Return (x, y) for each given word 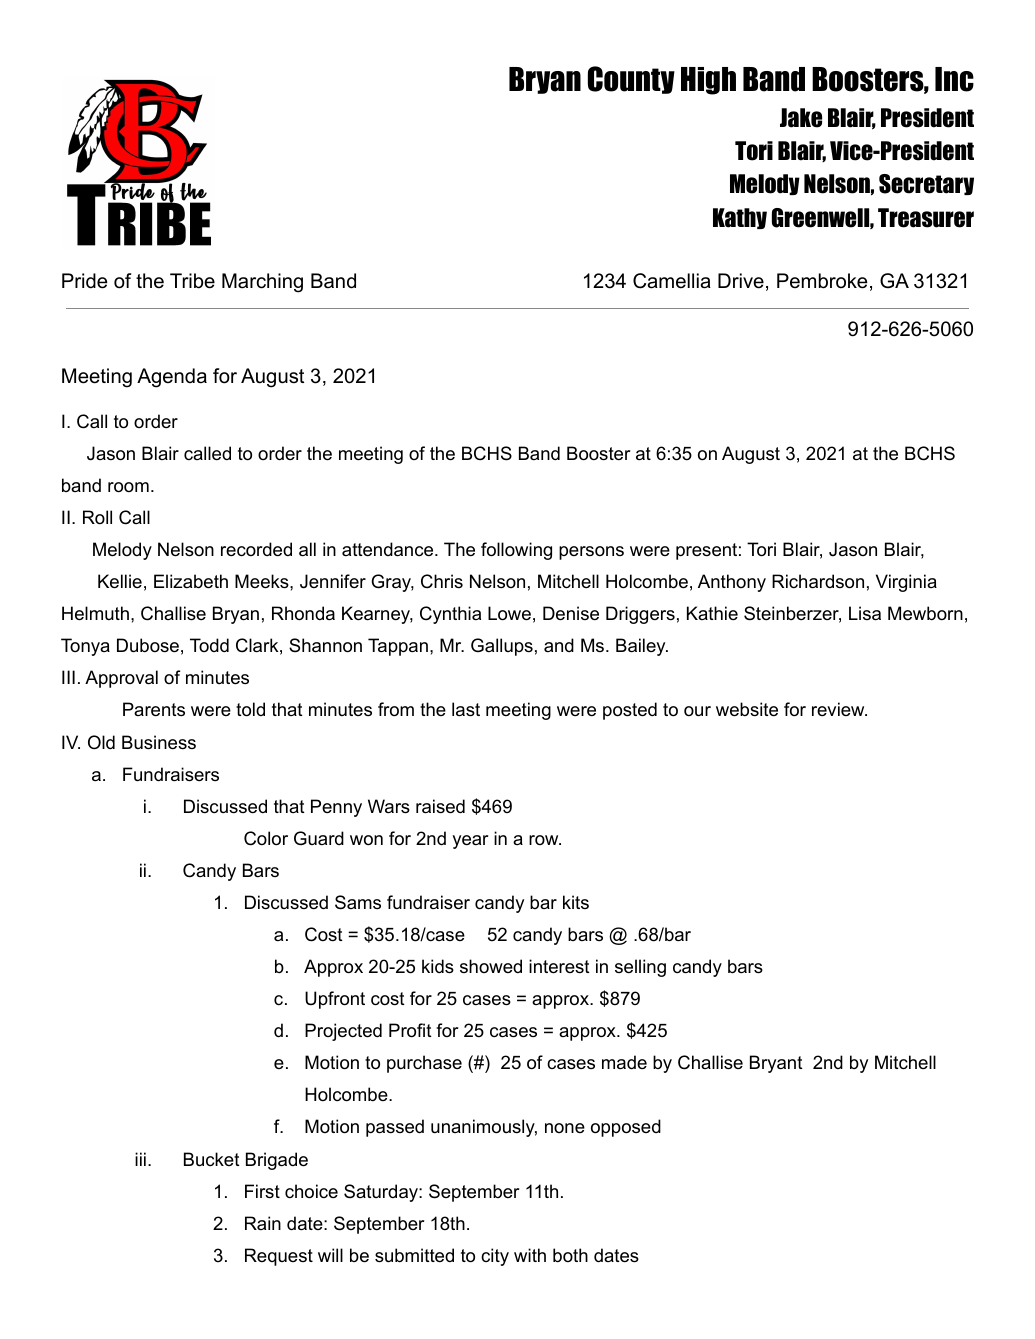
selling (640, 968)
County (631, 80)
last (466, 709)
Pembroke (822, 281)
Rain (263, 1223)
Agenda (172, 378)
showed (491, 966)
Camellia (672, 281)
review (839, 709)
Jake (801, 118)
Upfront (335, 1000)
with (530, 1255)
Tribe (192, 281)
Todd (209, 645)
